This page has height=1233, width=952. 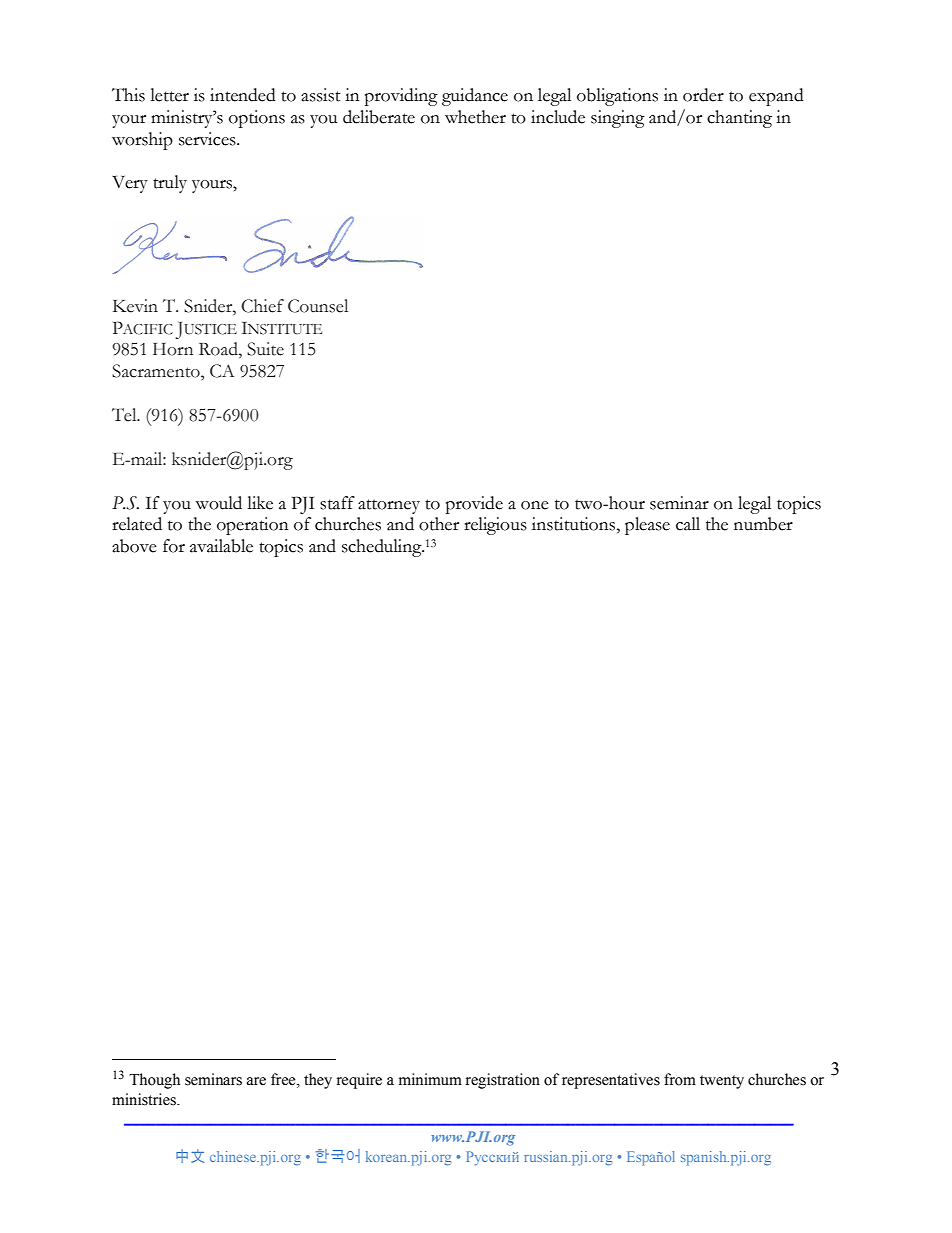 What do you see at coordinates (475, 117) in the page?
I see `whether` at bounding box center [475, 117].
